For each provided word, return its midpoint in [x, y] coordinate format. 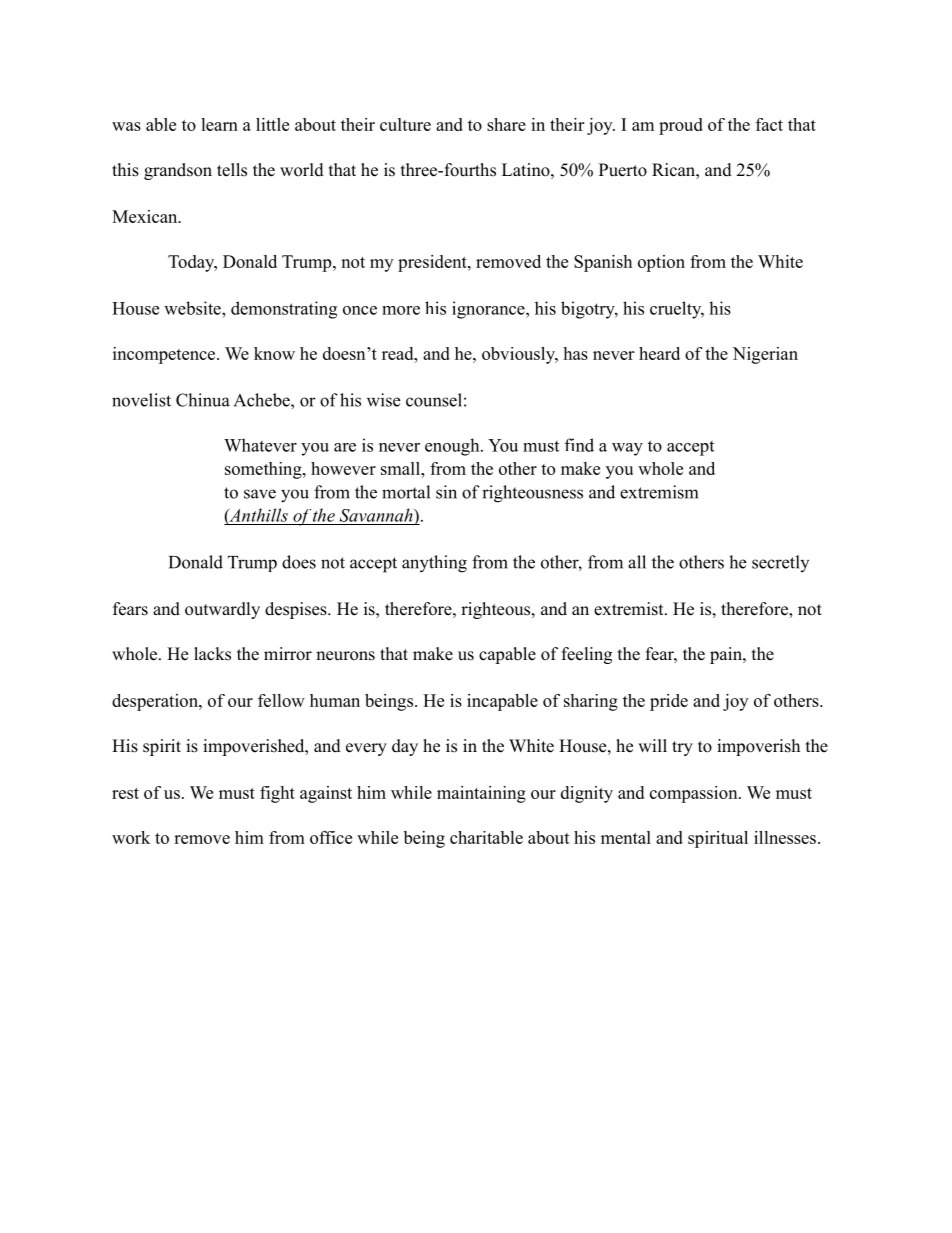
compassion [695, 794]
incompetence [165, 355]
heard [659, 353]
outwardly [222, 610]
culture [405, 124]
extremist [630, 609]
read [399, 353]
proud [681, 126]
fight [277, 794]
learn [219, 124]
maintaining [481, 794]
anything [434, 564]
